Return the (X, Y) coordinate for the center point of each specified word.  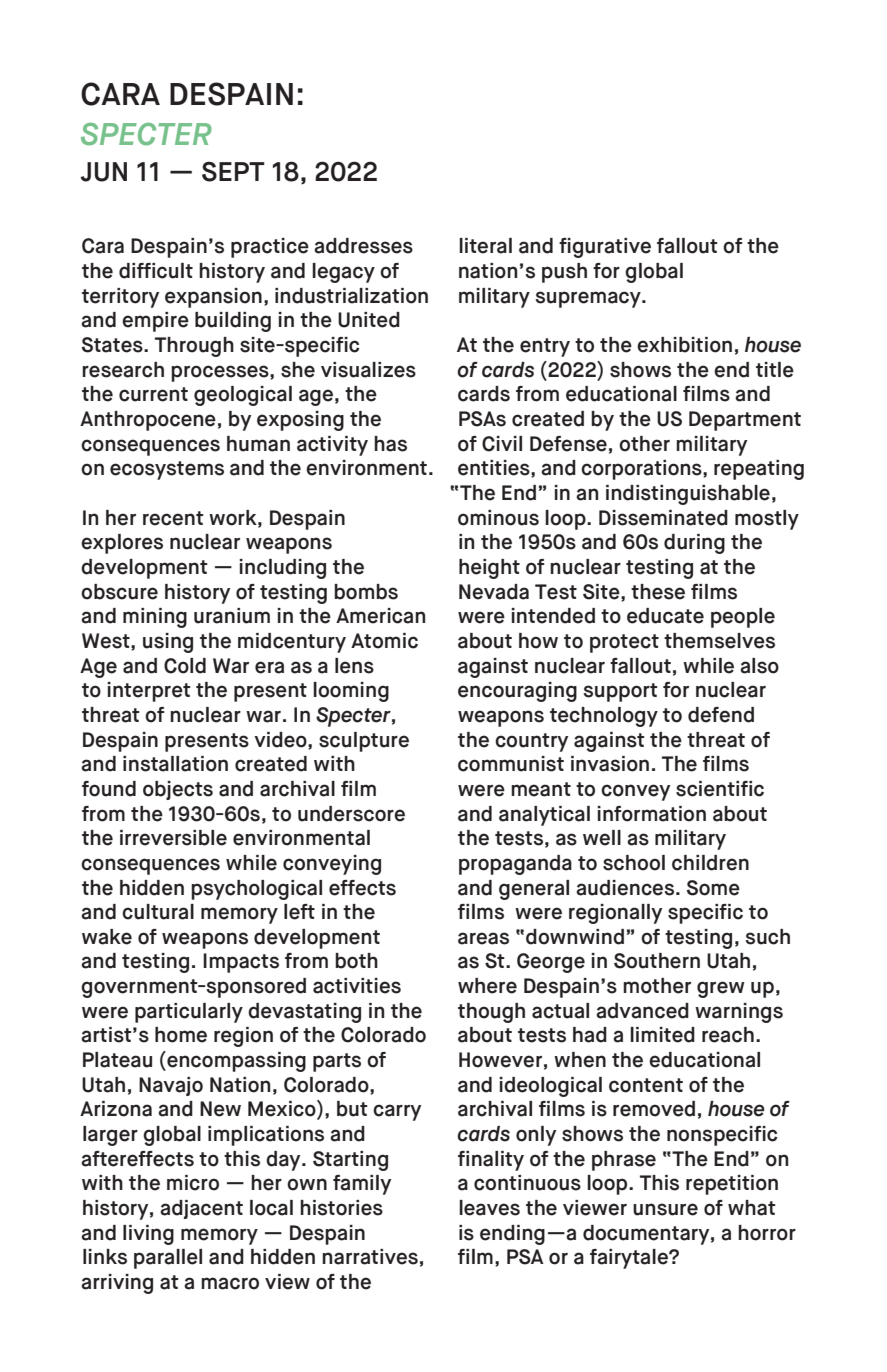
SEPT (233, 172)
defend (721, 715)
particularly (189, 1013)
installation (175, 764)
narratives (370, 1257)
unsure (665, 1209)
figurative (605, 248)
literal (485, 246)
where (487, 986)
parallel (168, 1259)
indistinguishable (688, 495)
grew (721, 989)
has (390, 444)
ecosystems (167, 470)
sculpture (364, 742)
